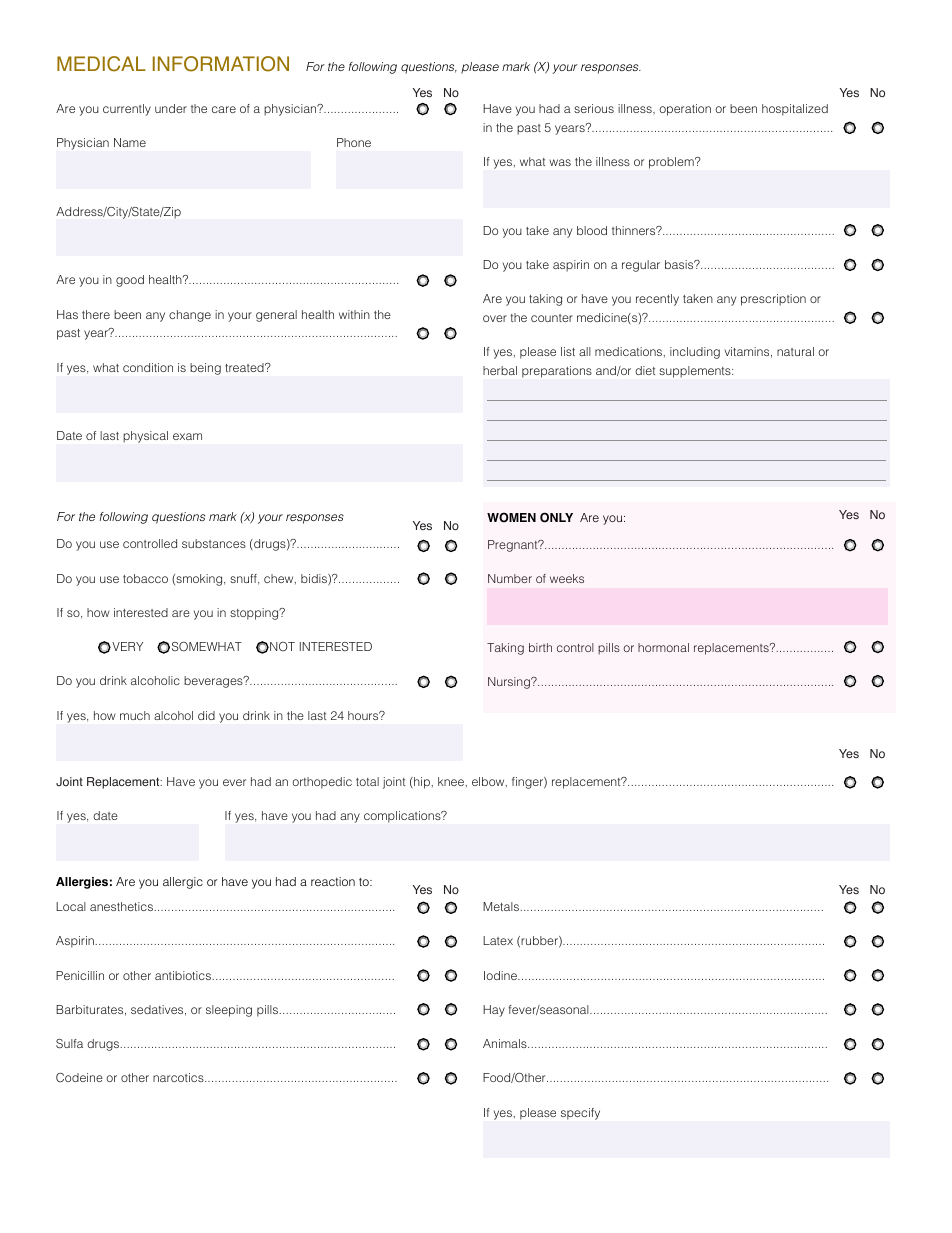 This image has width=952, height=1233. What do you see at coordinates (179, 1077) in the image?
I see `narcotics` at bounding box center [179, 1077].
